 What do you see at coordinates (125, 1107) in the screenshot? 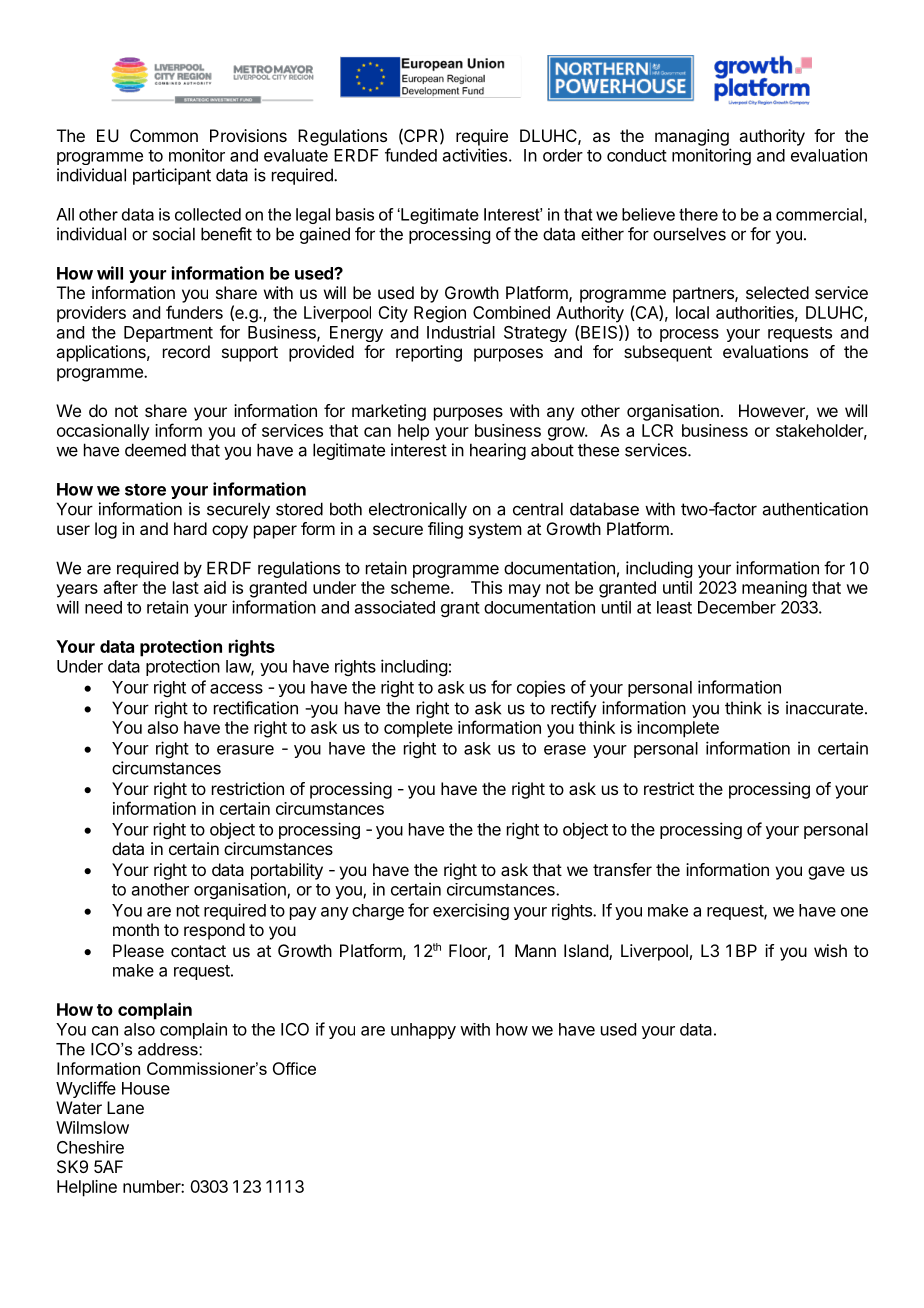
I see `Lane` at bounding box center [125, 1107].
